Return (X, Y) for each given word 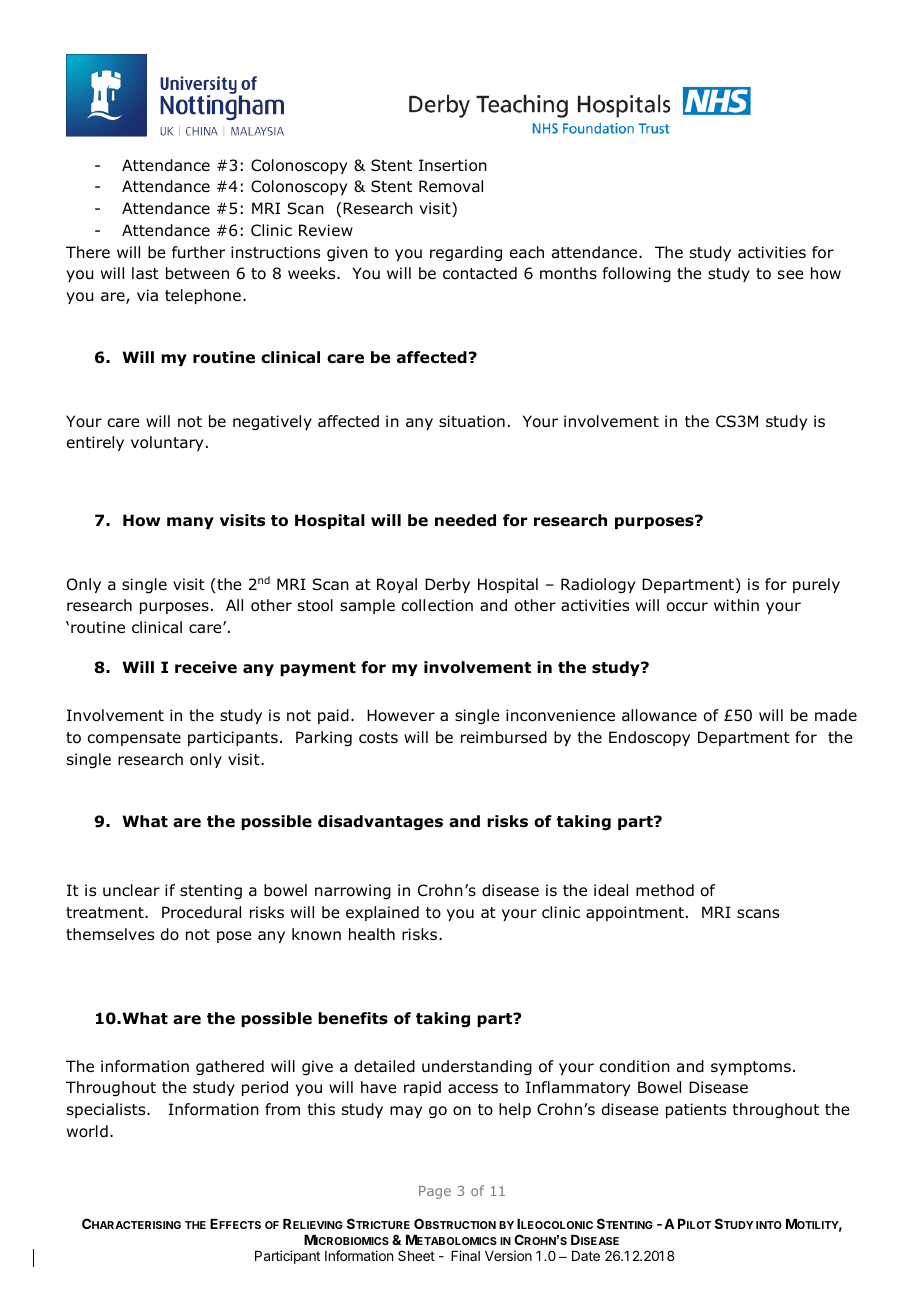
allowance (659, 715)
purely (816, 585)
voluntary (167, 443)
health (372, 934)
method (665, 890)
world (87, 1131)
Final (465, 1255)
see (791, 274)
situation (472, 421)
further (198, 252)
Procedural (201, 912)
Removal (451, 186)
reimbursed (504, 737)
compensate (134, 739)
